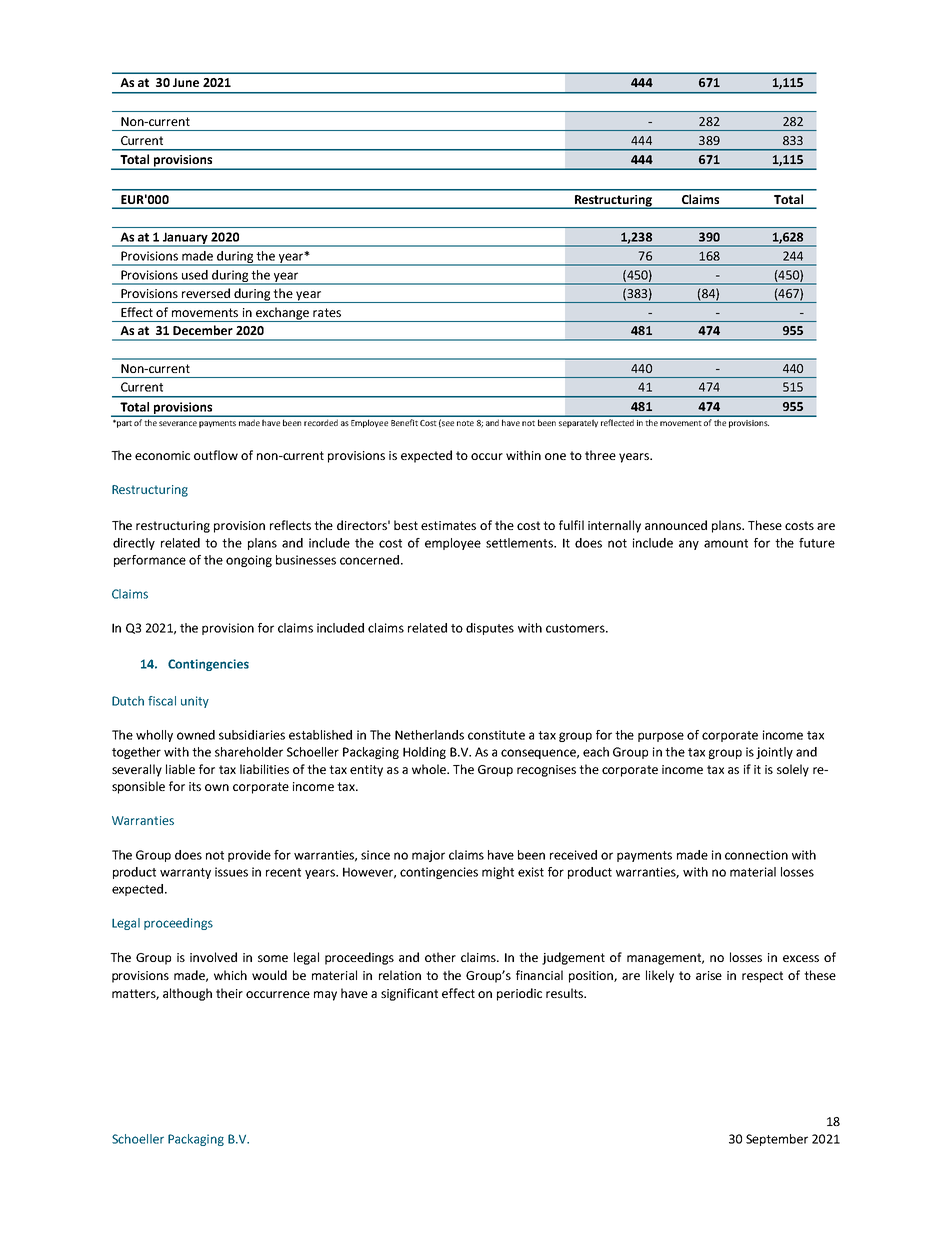 Image resolution: width=952 pixels, height=1233 pixels. I want to click on connection, so click(756, 855).
